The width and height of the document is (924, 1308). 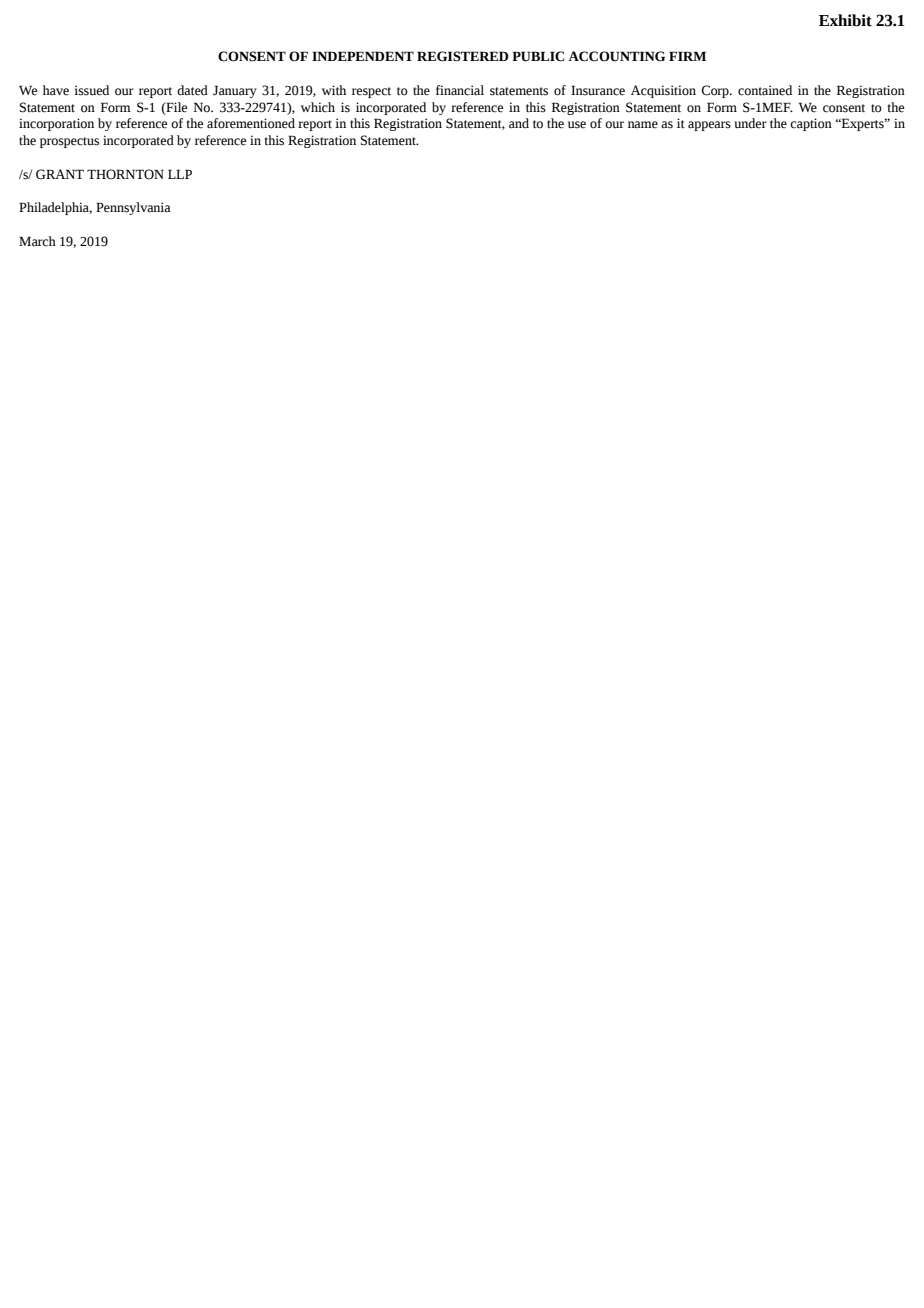 I want to click on name, so click(x=643, y=125).
